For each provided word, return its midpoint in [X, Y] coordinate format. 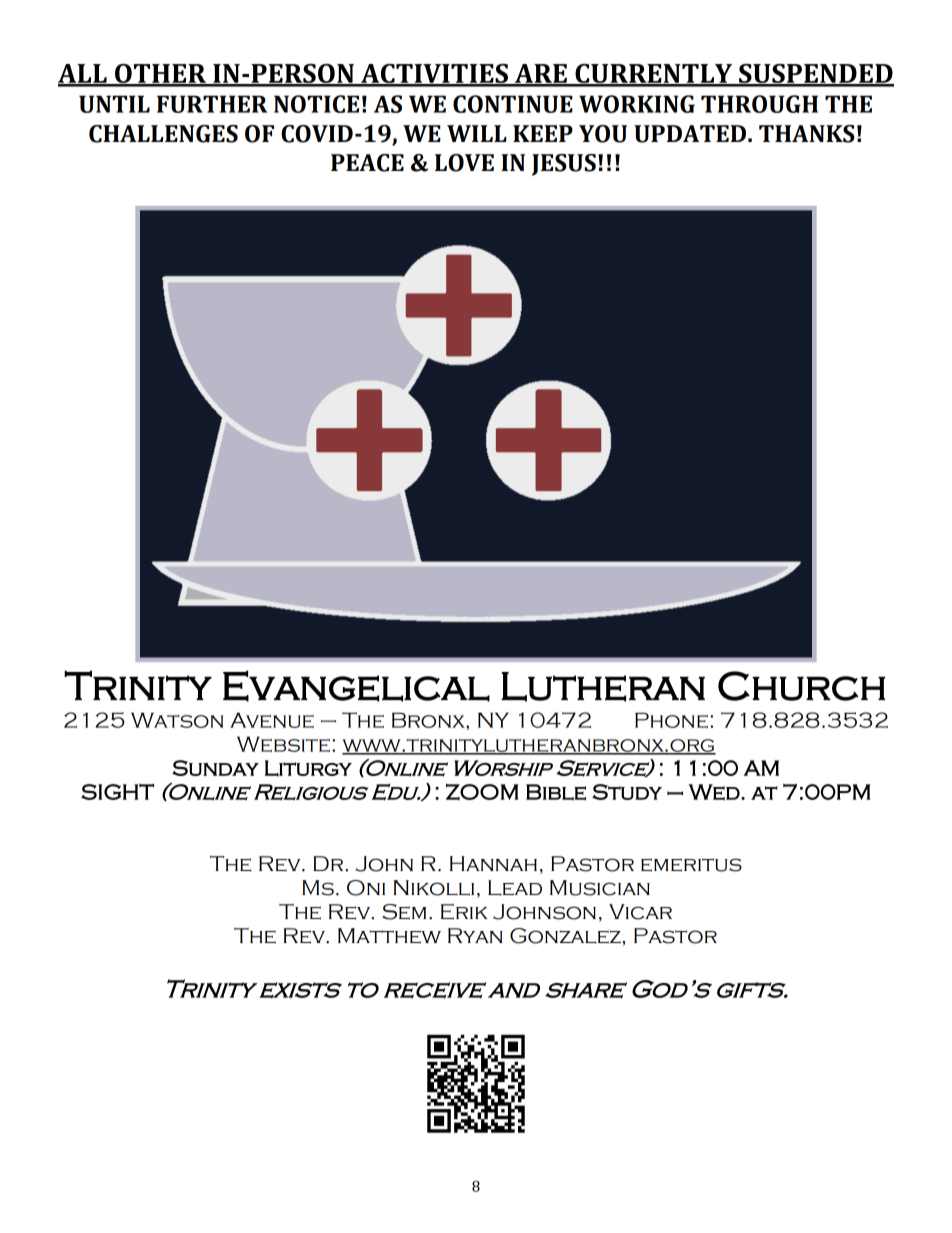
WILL [477, 133]
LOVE [464, 163]
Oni [366, 888]
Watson [177, 720]
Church [801, 686]
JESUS [564, 165]
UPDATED [690, 134]
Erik [464, 912]
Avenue [272, 720]
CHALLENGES [163, 134]
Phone [671, 720]
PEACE [367, 163]
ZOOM [482, 791]
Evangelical [356, 686]
